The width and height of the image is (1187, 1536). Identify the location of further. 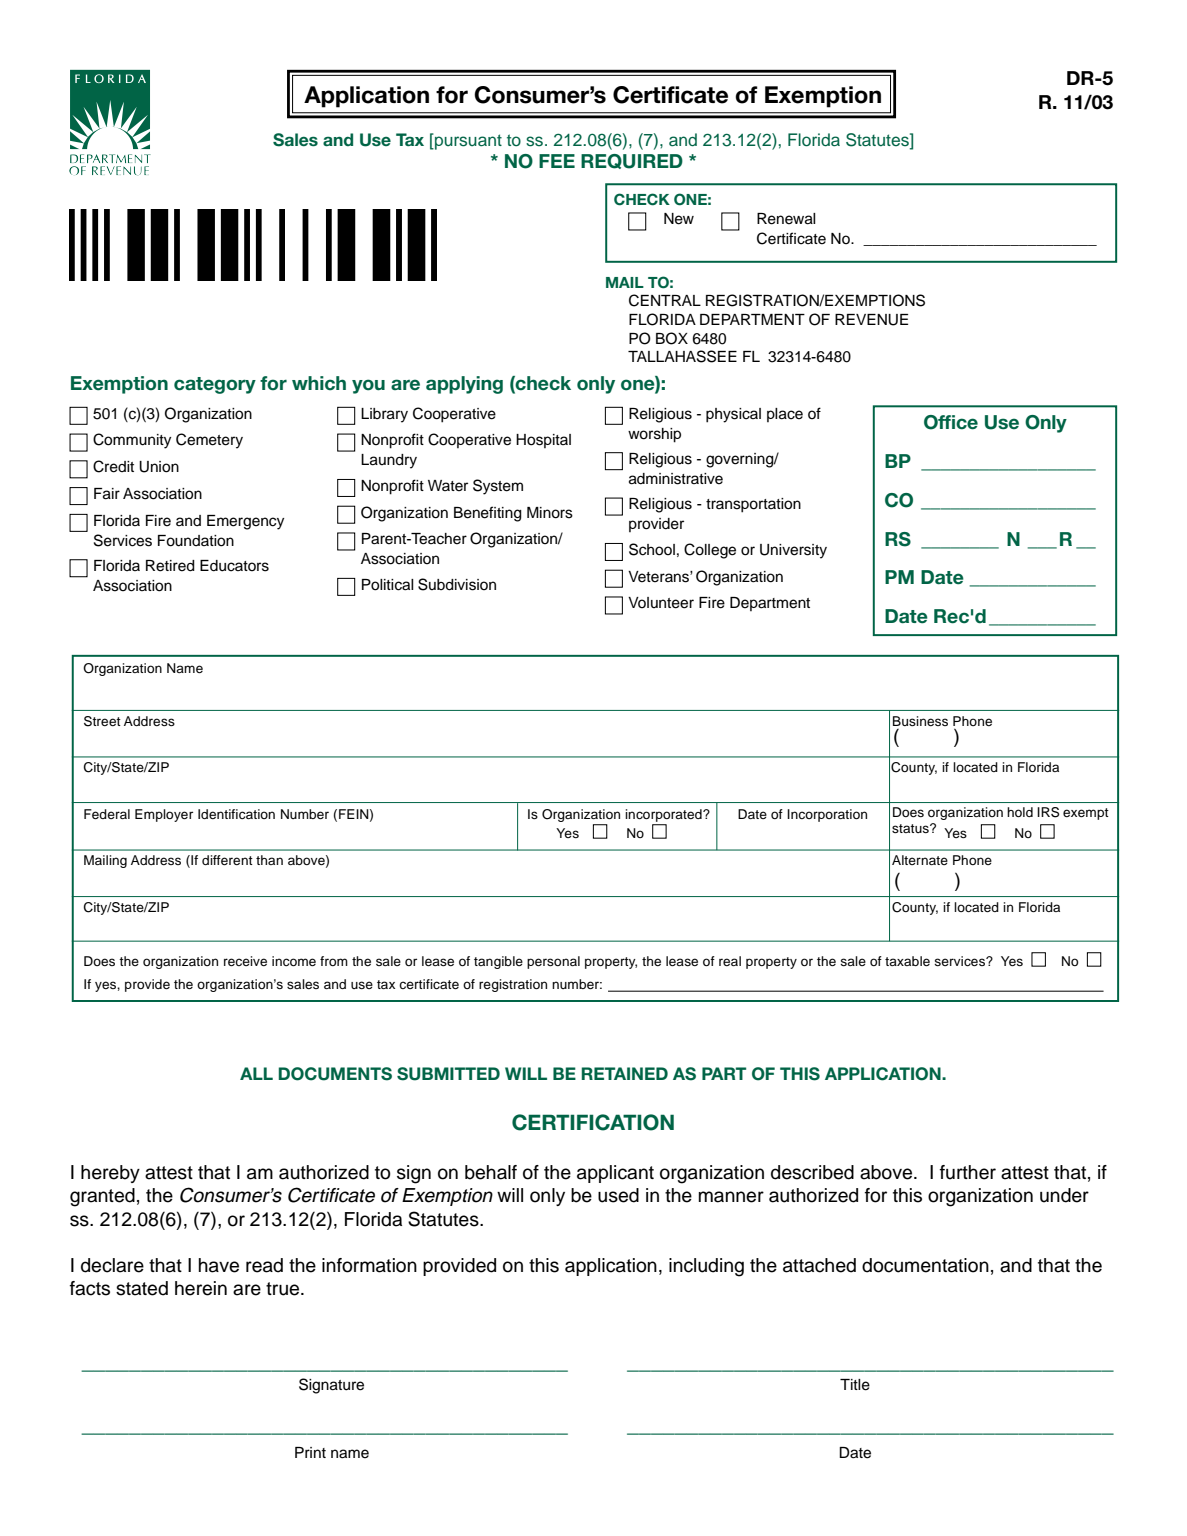
(968, 1172).
